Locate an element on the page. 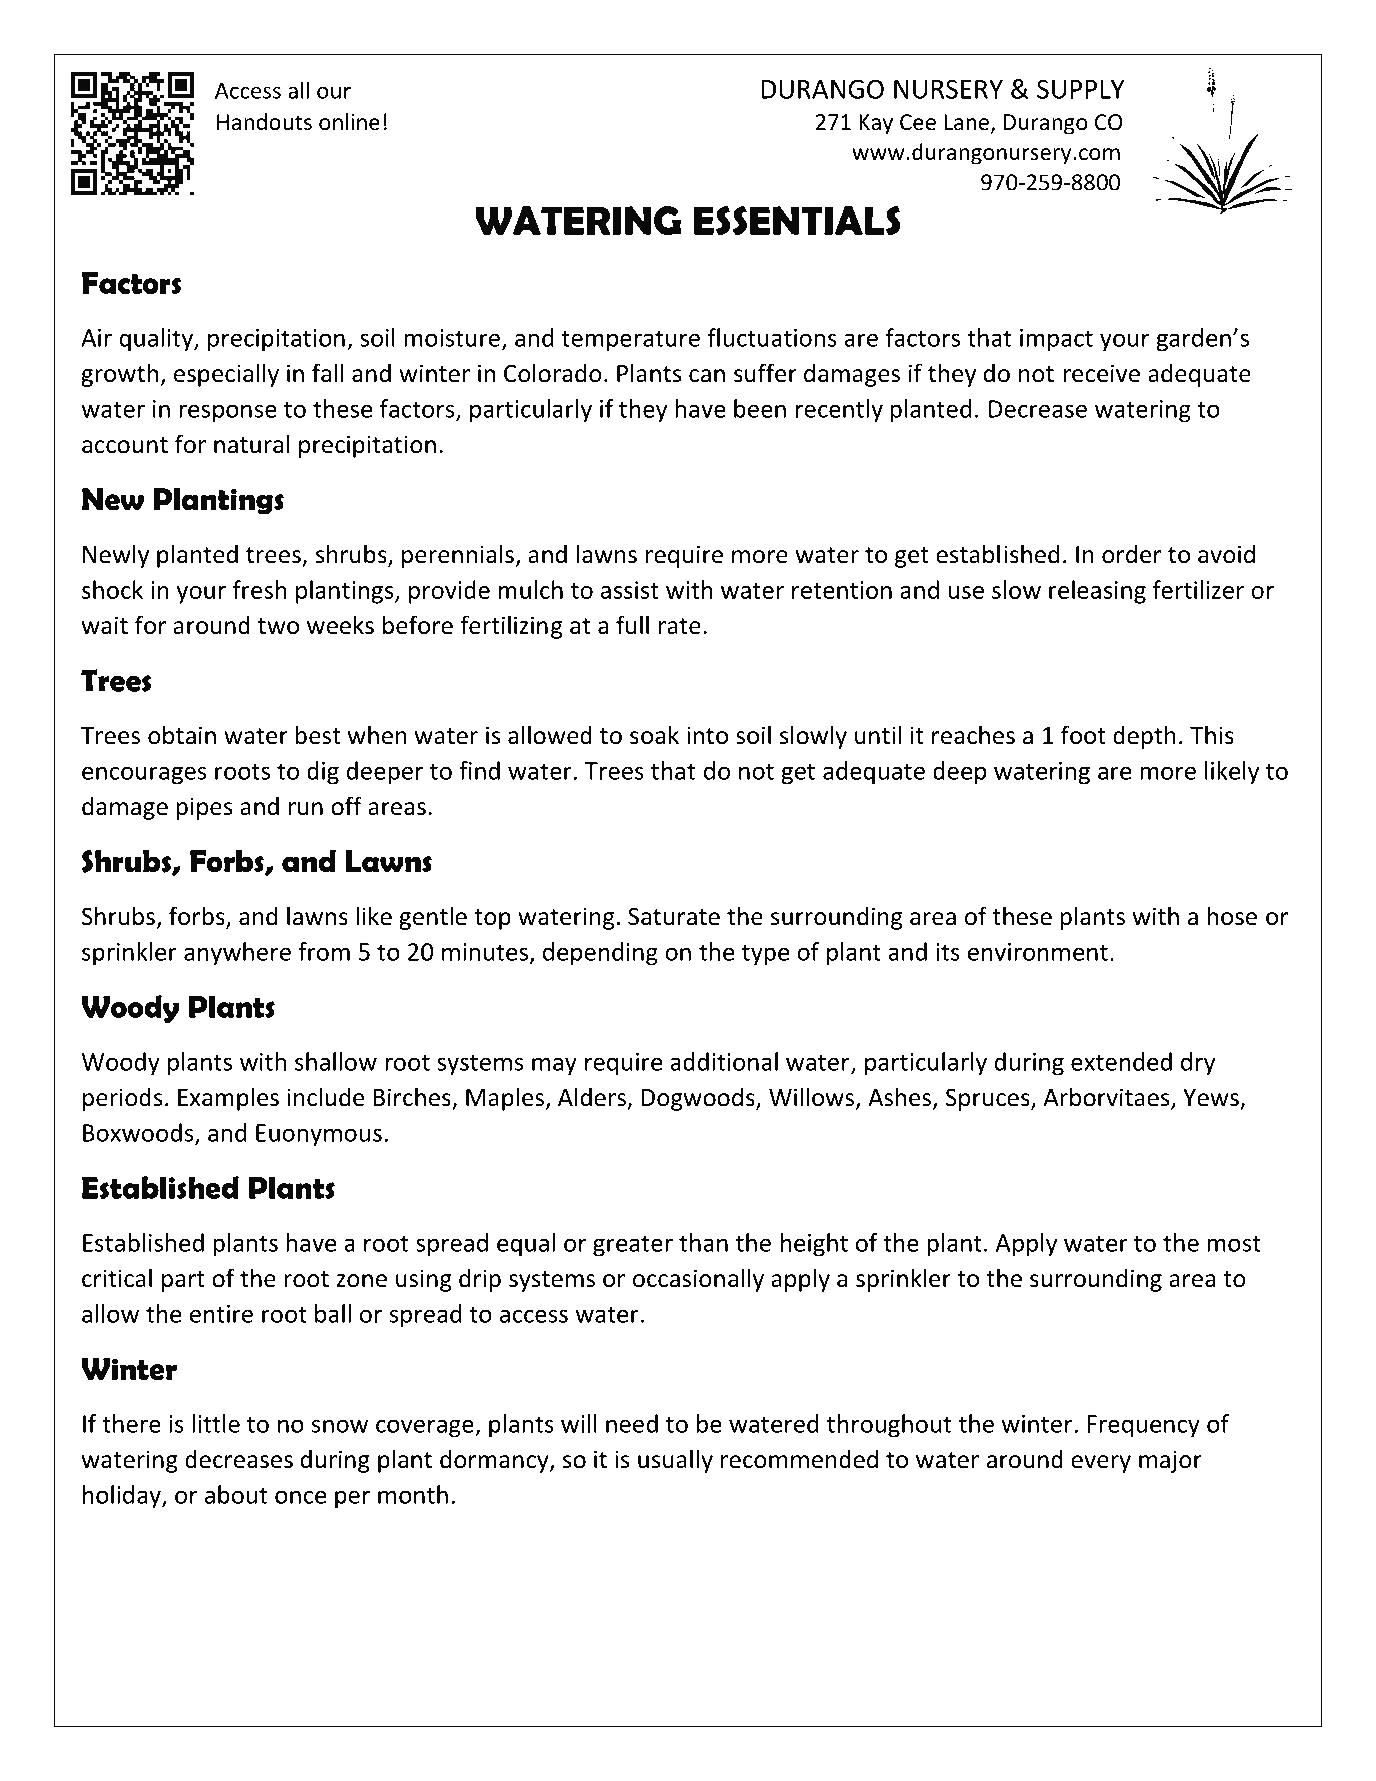 The image size is (1376, 1781). receive is located at coordinates (1102, 373).
